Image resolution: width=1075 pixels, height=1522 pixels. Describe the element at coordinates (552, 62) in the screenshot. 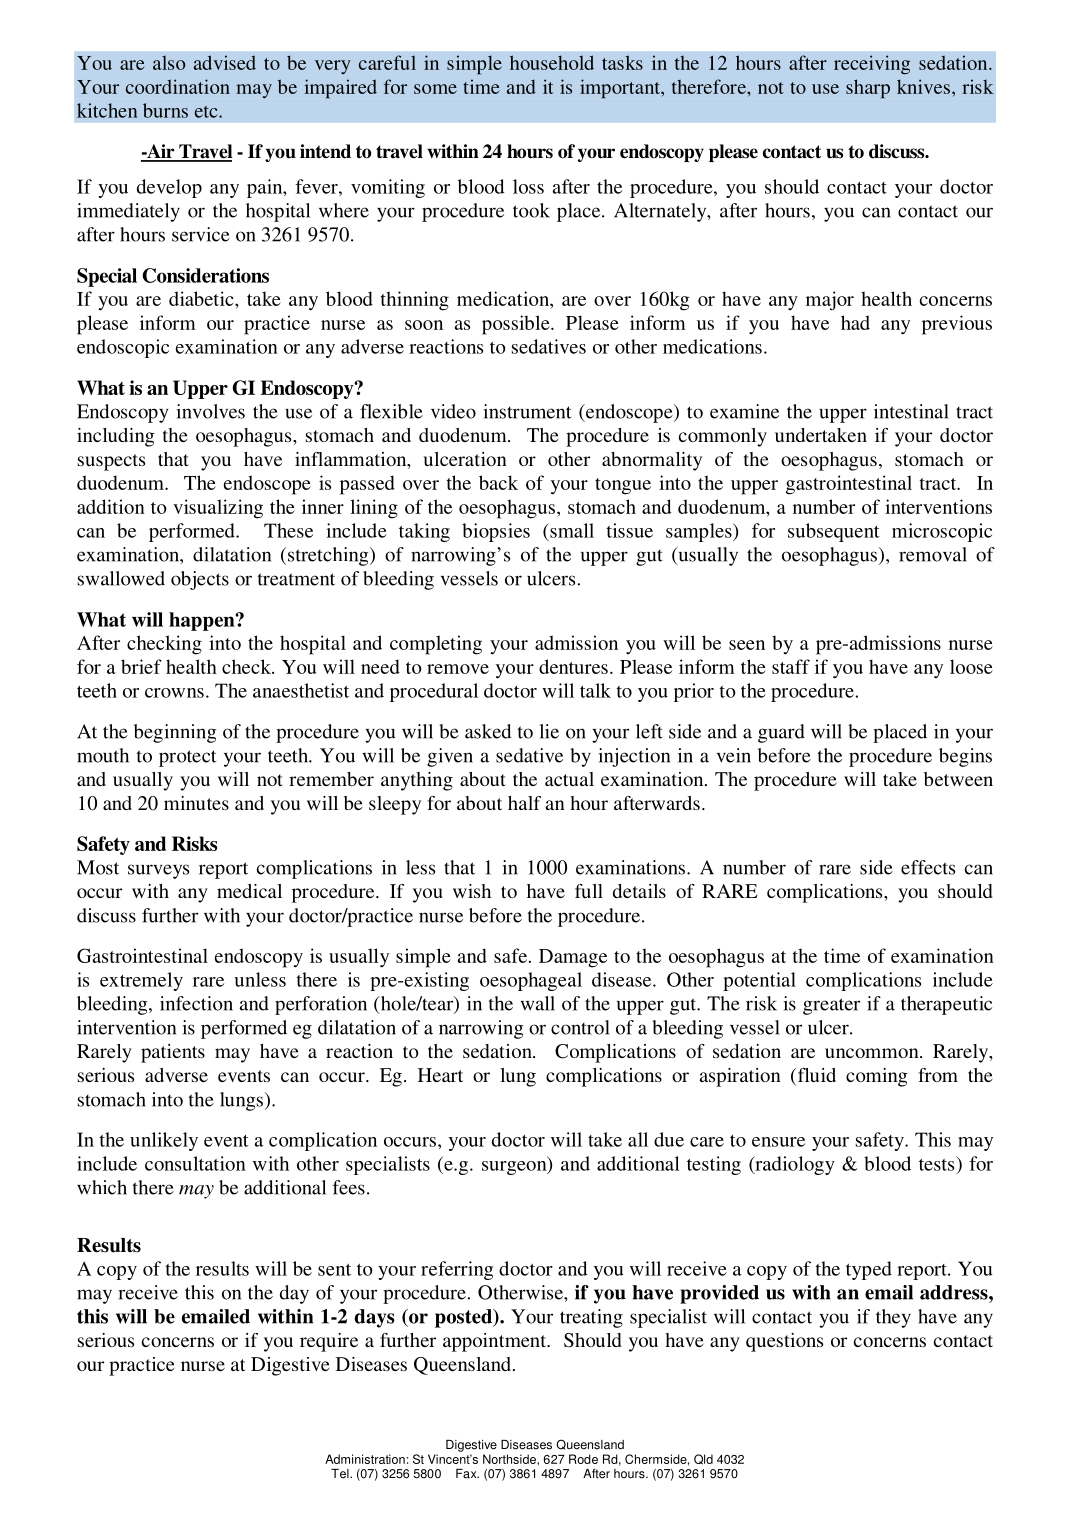

I see `household` at that location.
